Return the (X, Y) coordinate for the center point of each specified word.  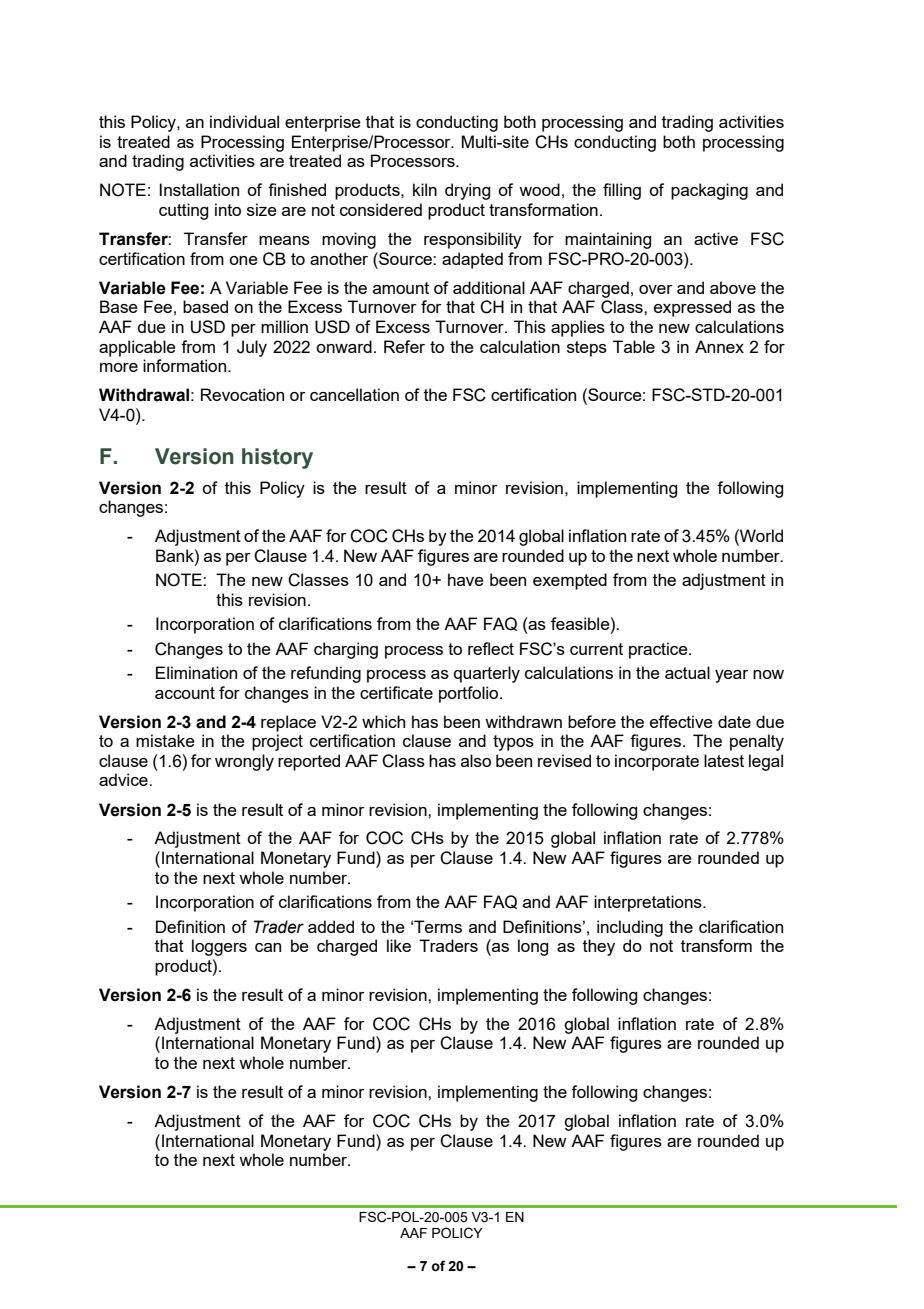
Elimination (196, 672)
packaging (709, 191)
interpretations (649, 903)
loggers (219, 947)
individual (244, 121)
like (399, 945)
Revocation (242, 394)
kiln (425, 189)
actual (687, 672)
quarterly (487, 674)
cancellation (354, 394)
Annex (719, 346)
